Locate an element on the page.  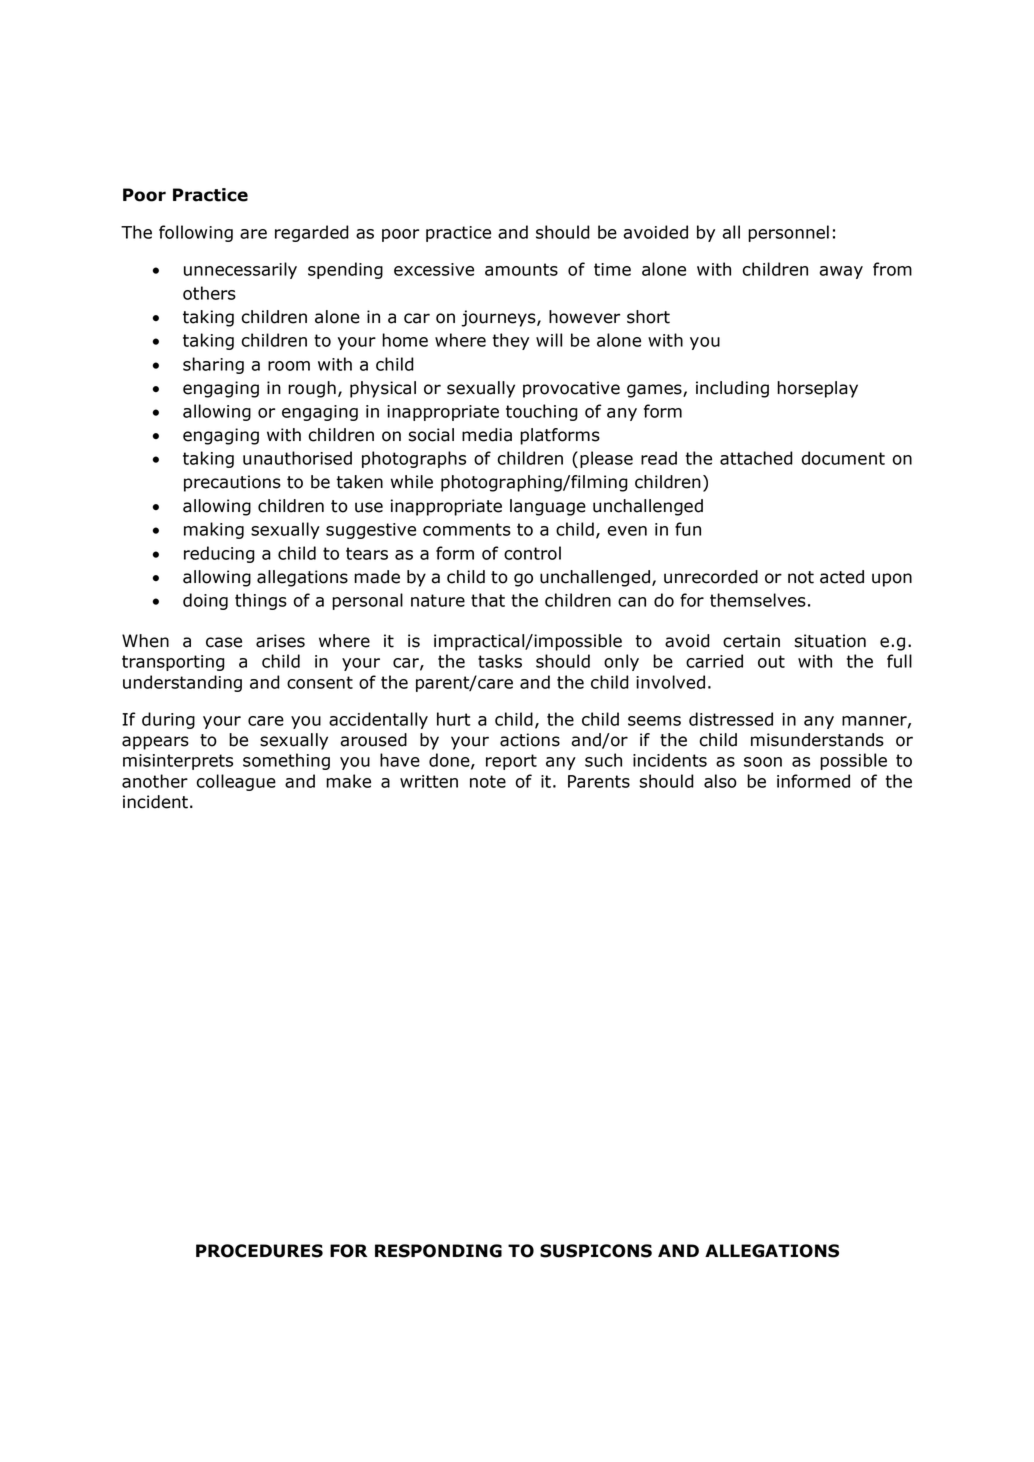
unnecessarily is located at coordinates (240, 270).
